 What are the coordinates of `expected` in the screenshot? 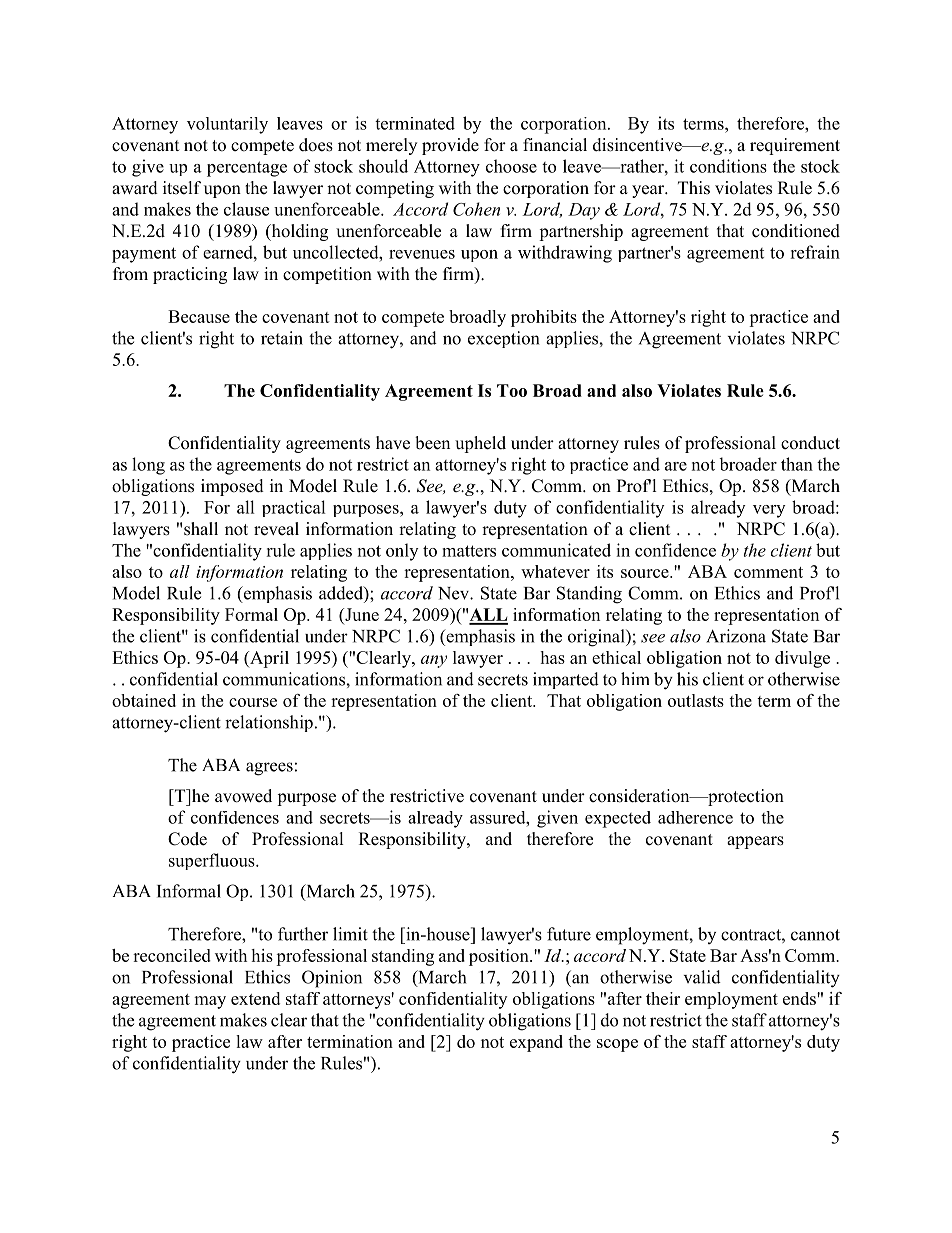 It's located at (618, 819).
